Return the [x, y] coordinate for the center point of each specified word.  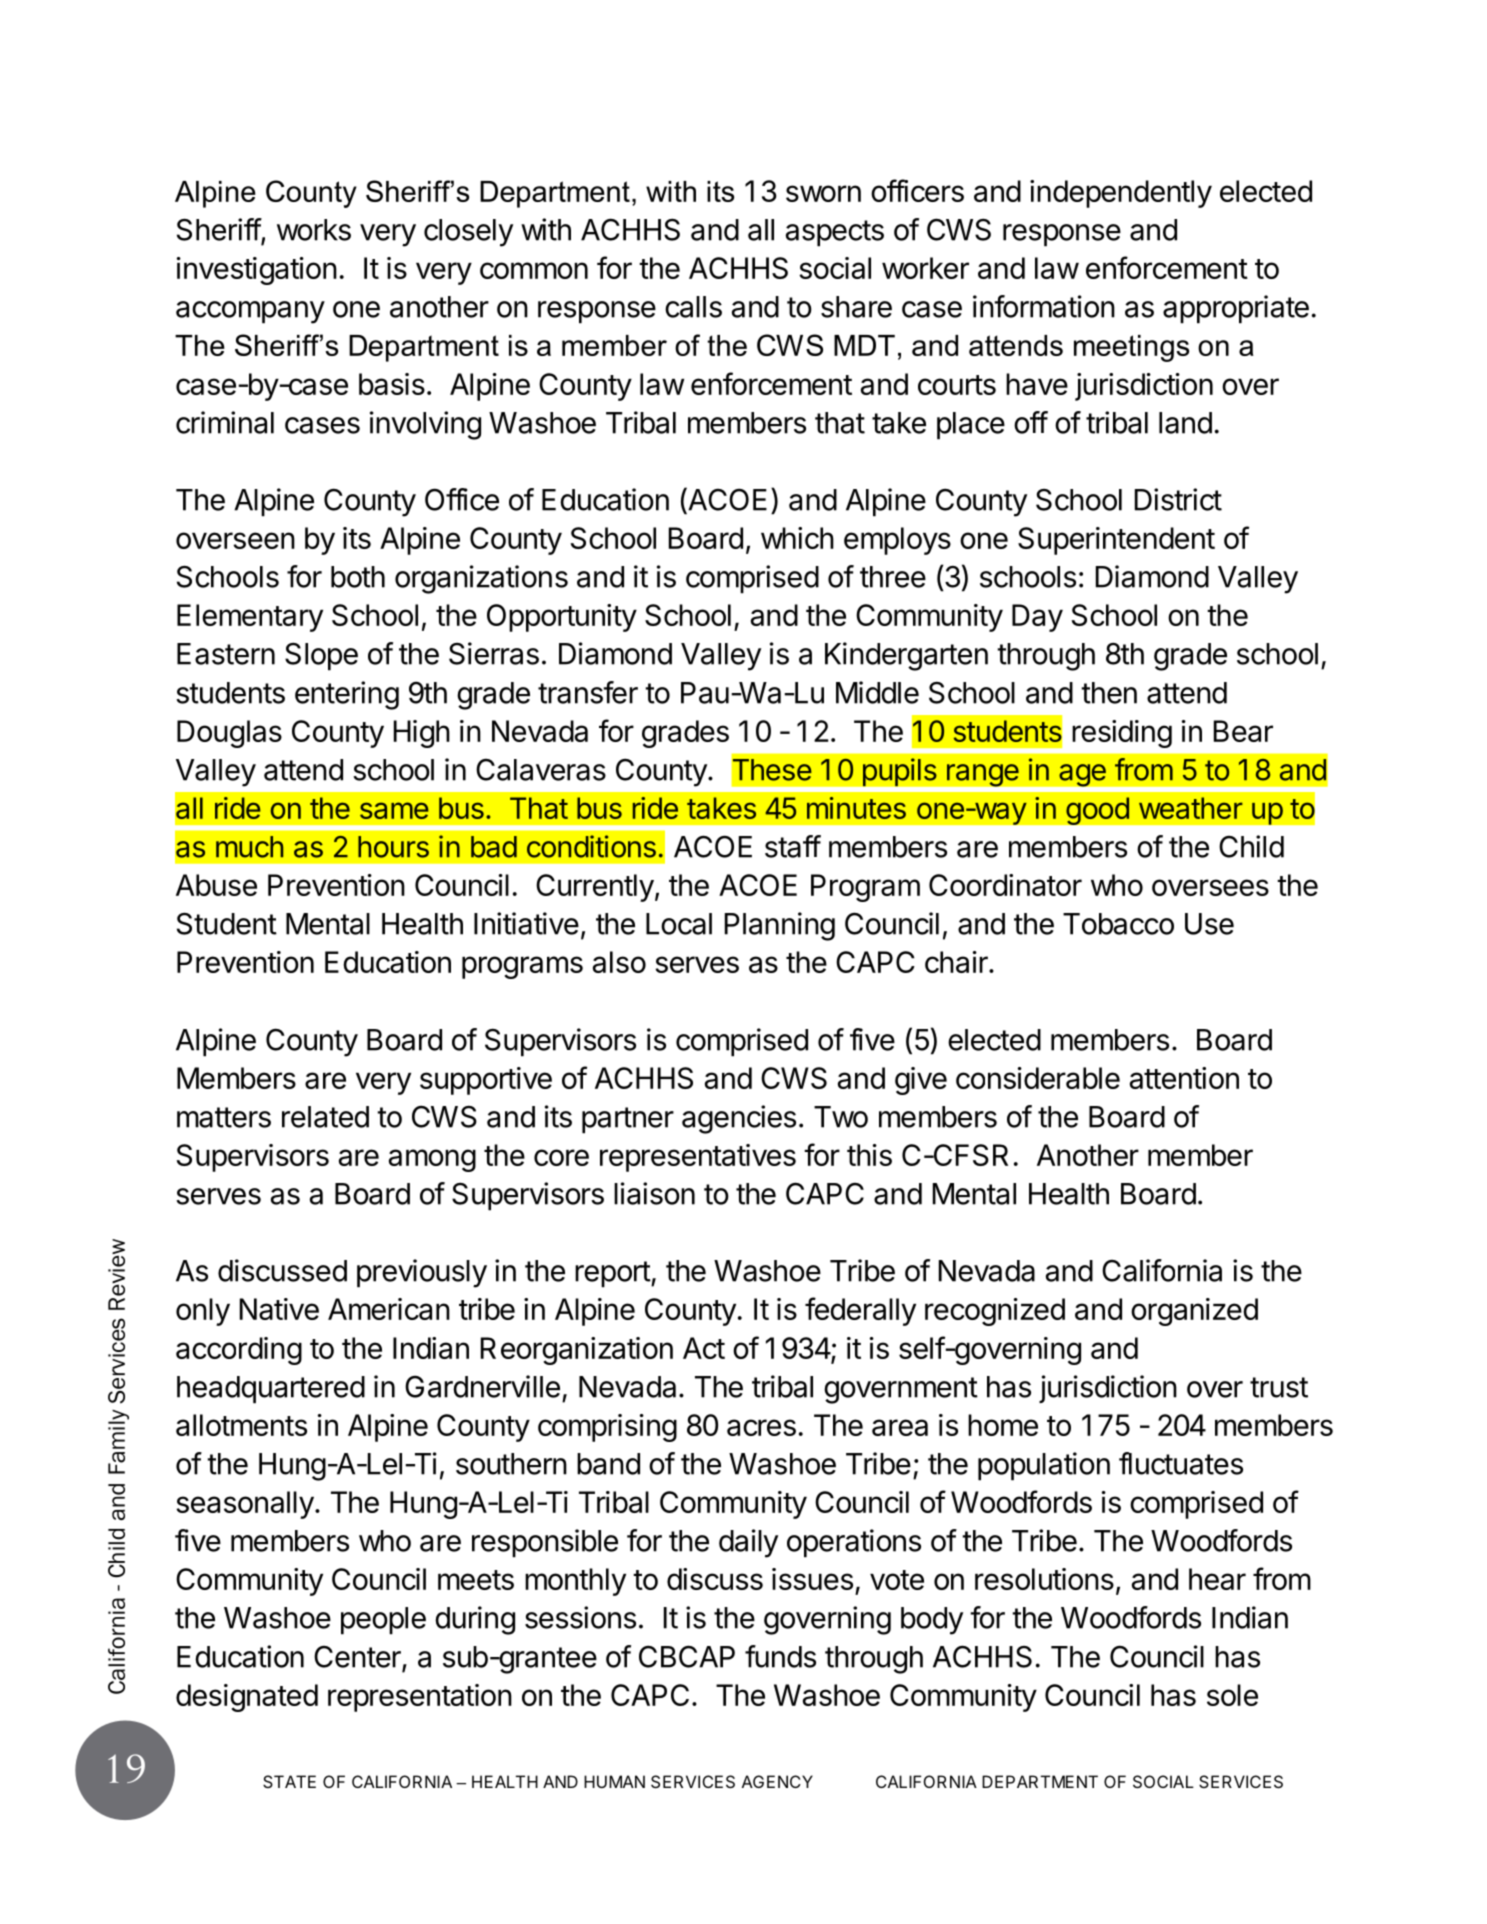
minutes [856, 808]
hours [393, 847]
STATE [289, 1781]
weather [1191, 808]
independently [1121, 194]
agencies [739, 1119]
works [314, 230]
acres [761, 1427]
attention [1184, 1078]
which [797, 538]
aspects [835, 233]
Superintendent [1116, 541]
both [358, 577]
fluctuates [1181, 1463]
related [325, 1117]
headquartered [271, 1390]
